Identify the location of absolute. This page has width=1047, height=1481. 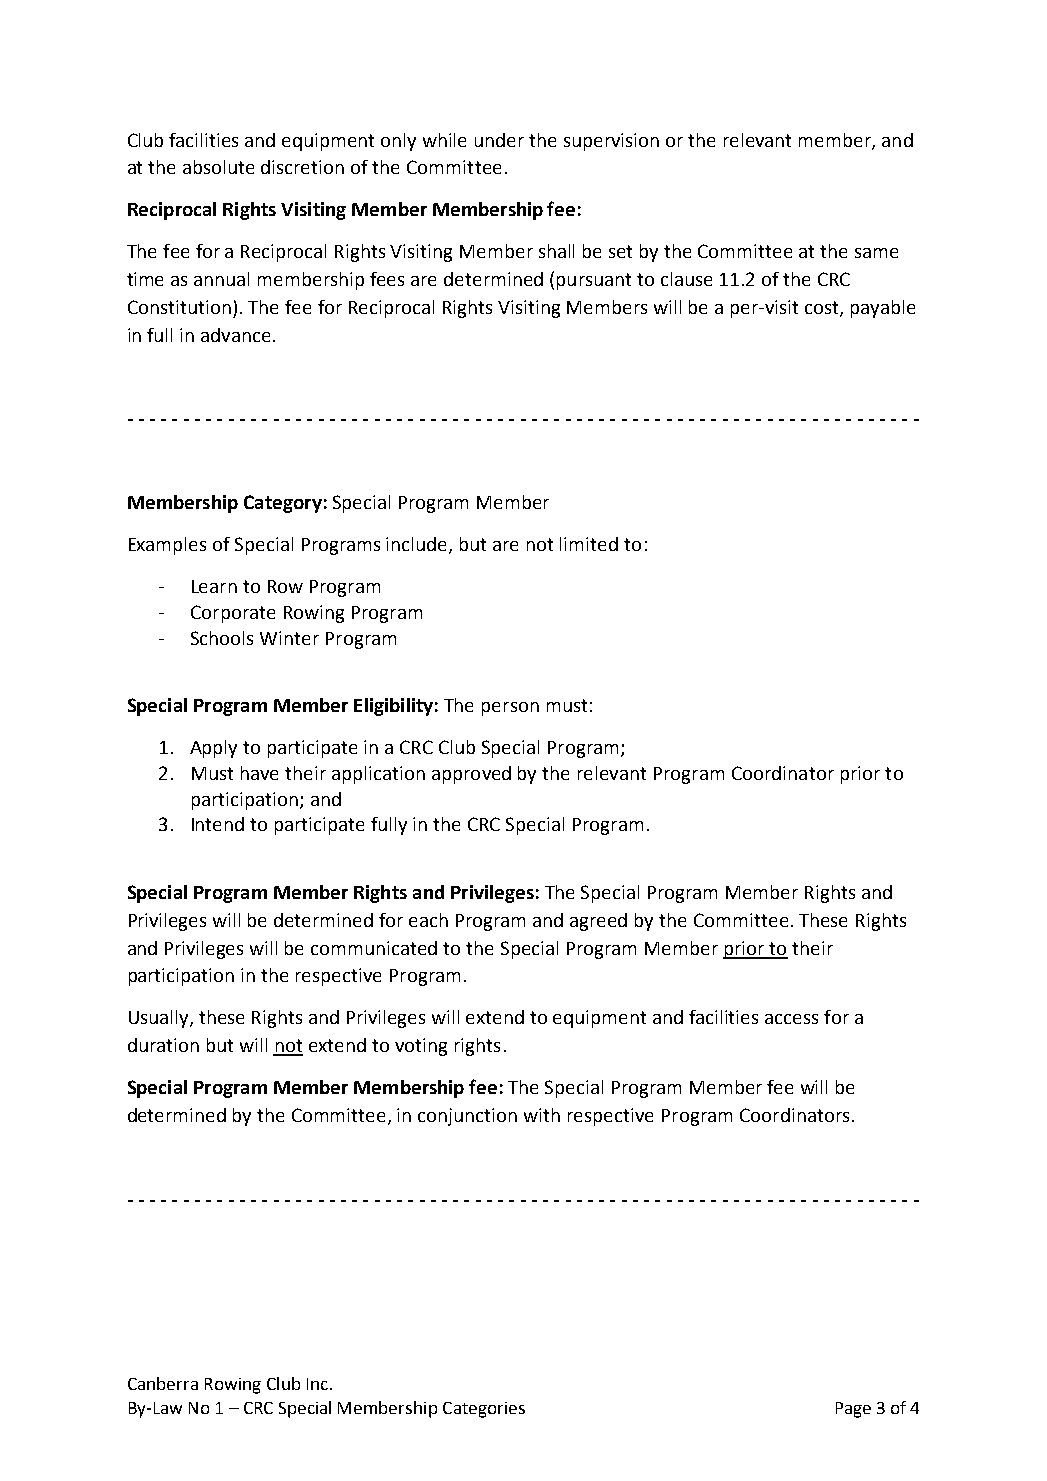
(218, 167).
